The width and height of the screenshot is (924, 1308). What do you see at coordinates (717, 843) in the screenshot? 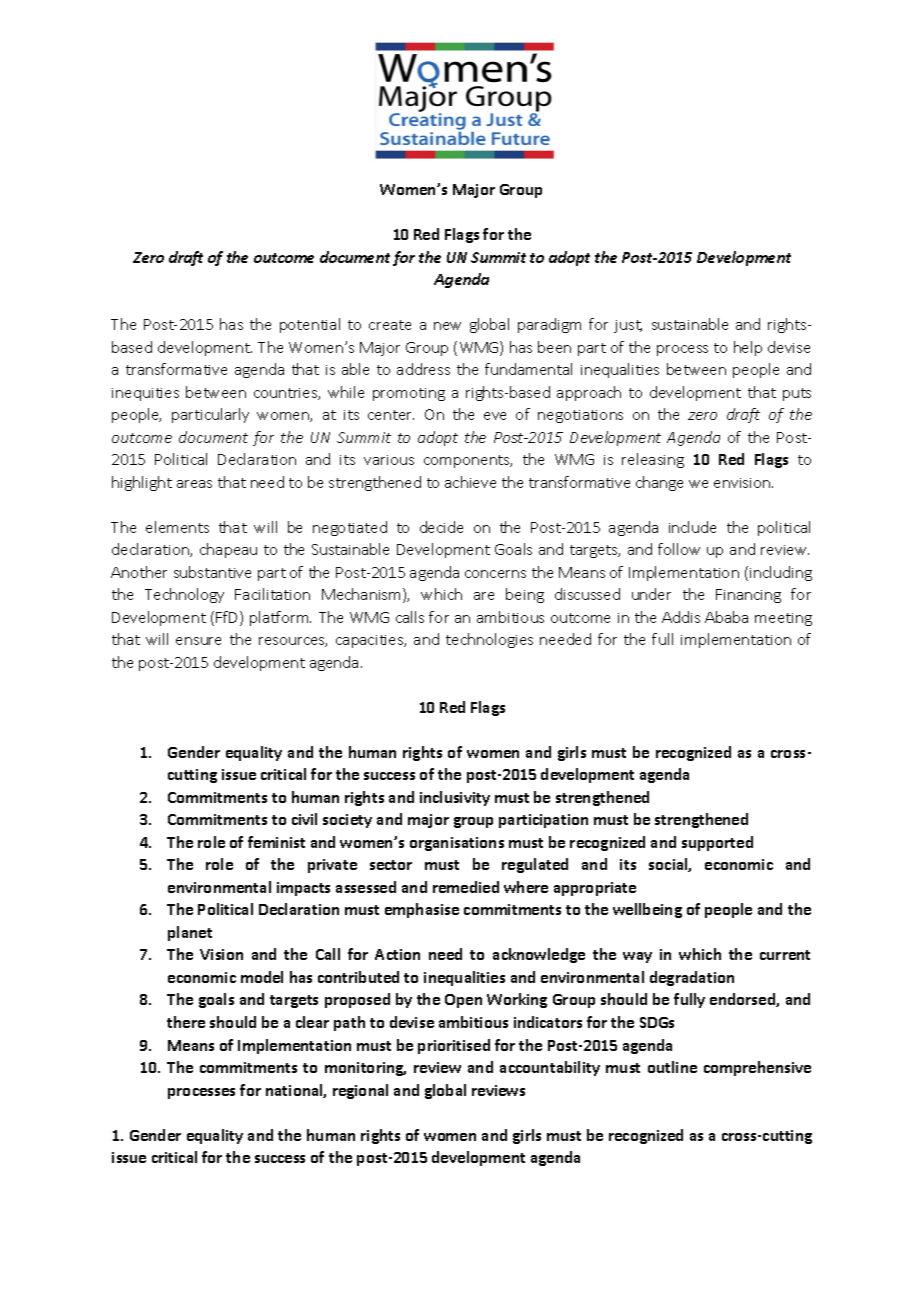
I see `supported` at bounding box center [717, 843].
